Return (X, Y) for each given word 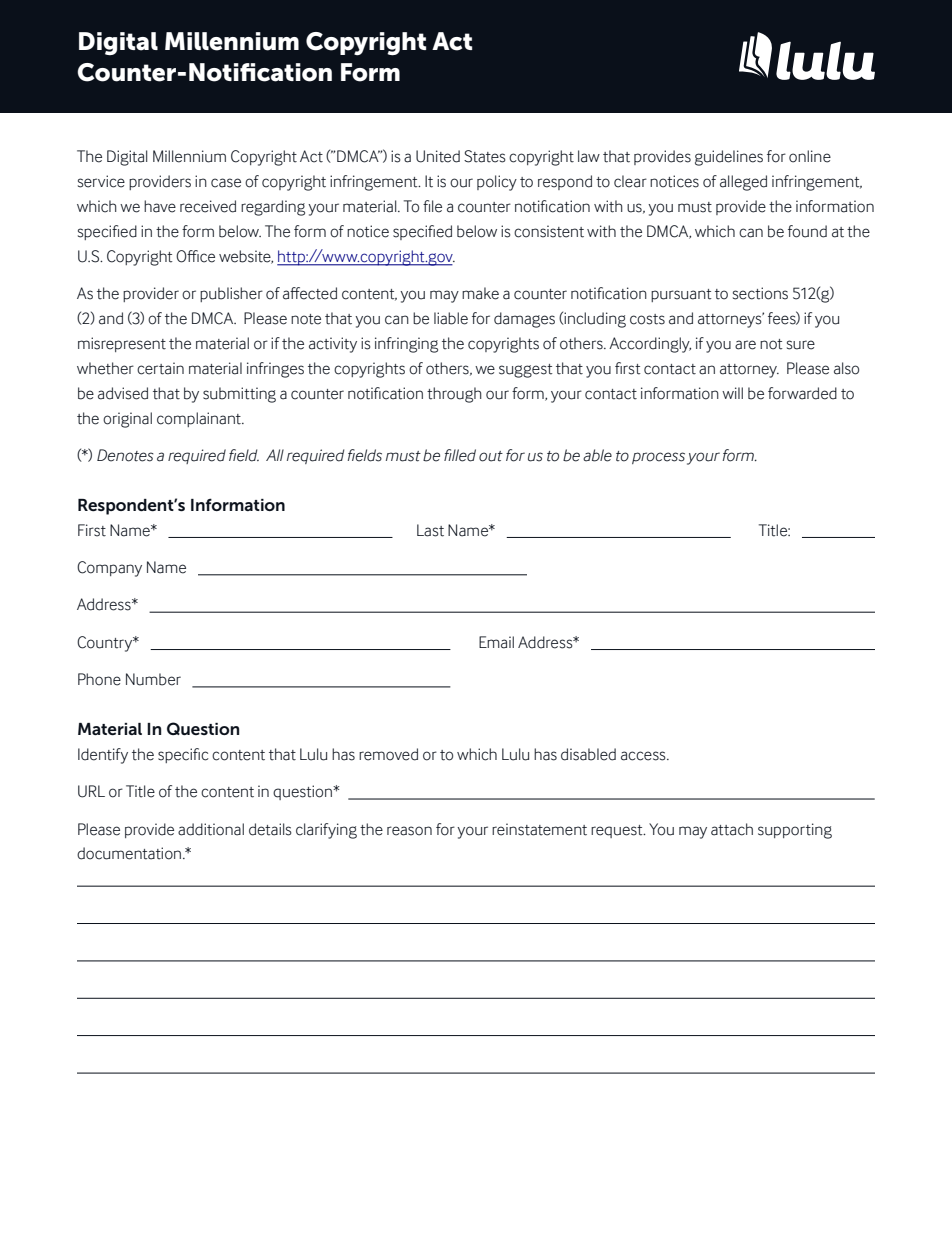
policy (497, 183)
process (658, 458)
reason (409, 831)
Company (109, 569)
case (226, 183)
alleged (743, 183)
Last (430, 530)
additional (211, 829)
